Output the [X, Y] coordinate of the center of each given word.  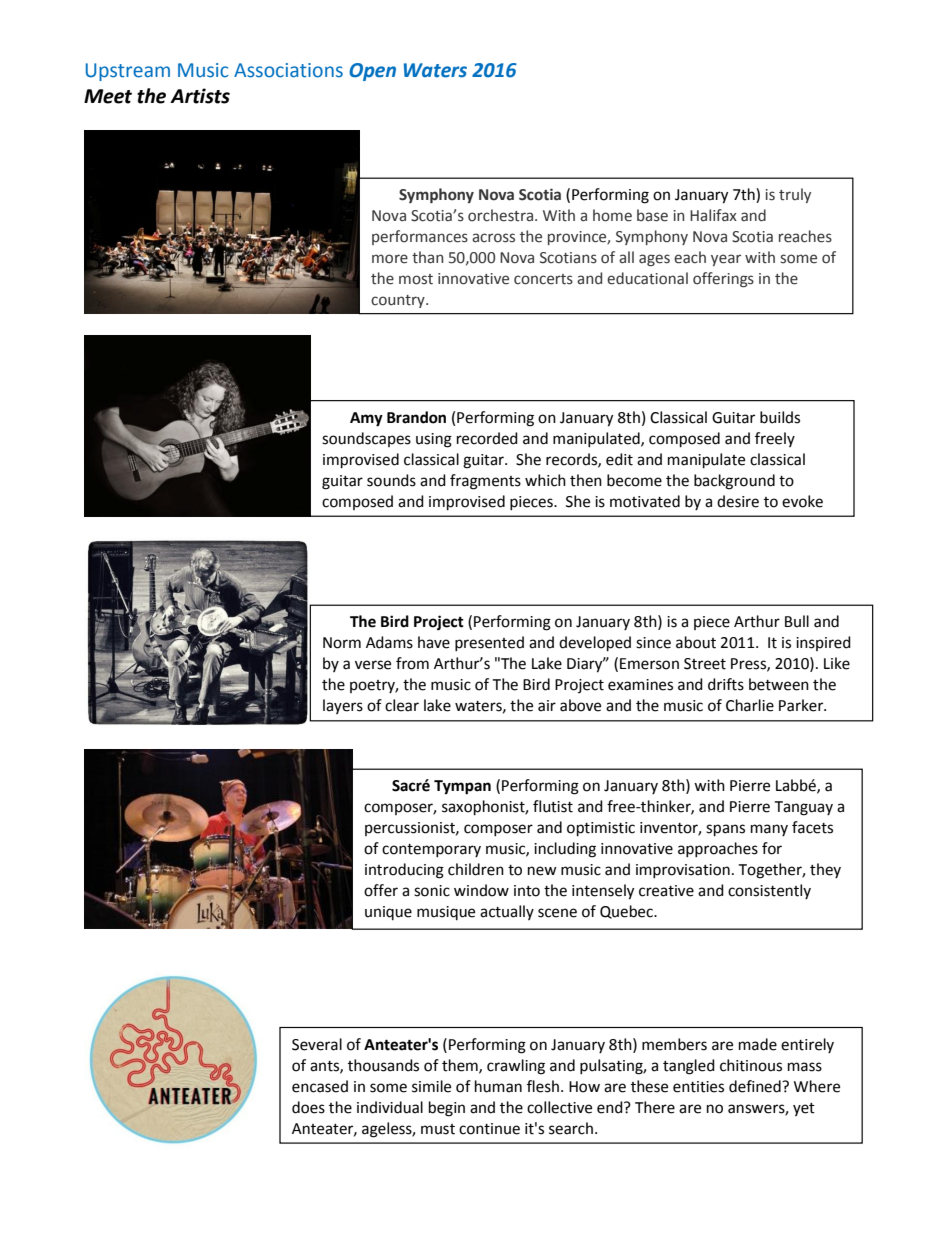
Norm [342, 643]
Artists [200, 96]
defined [756, 1086]
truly [795, 195]
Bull [797, 621]
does [308, 1107]
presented [489, 643]
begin [447, 1109]
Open [372, 72]
